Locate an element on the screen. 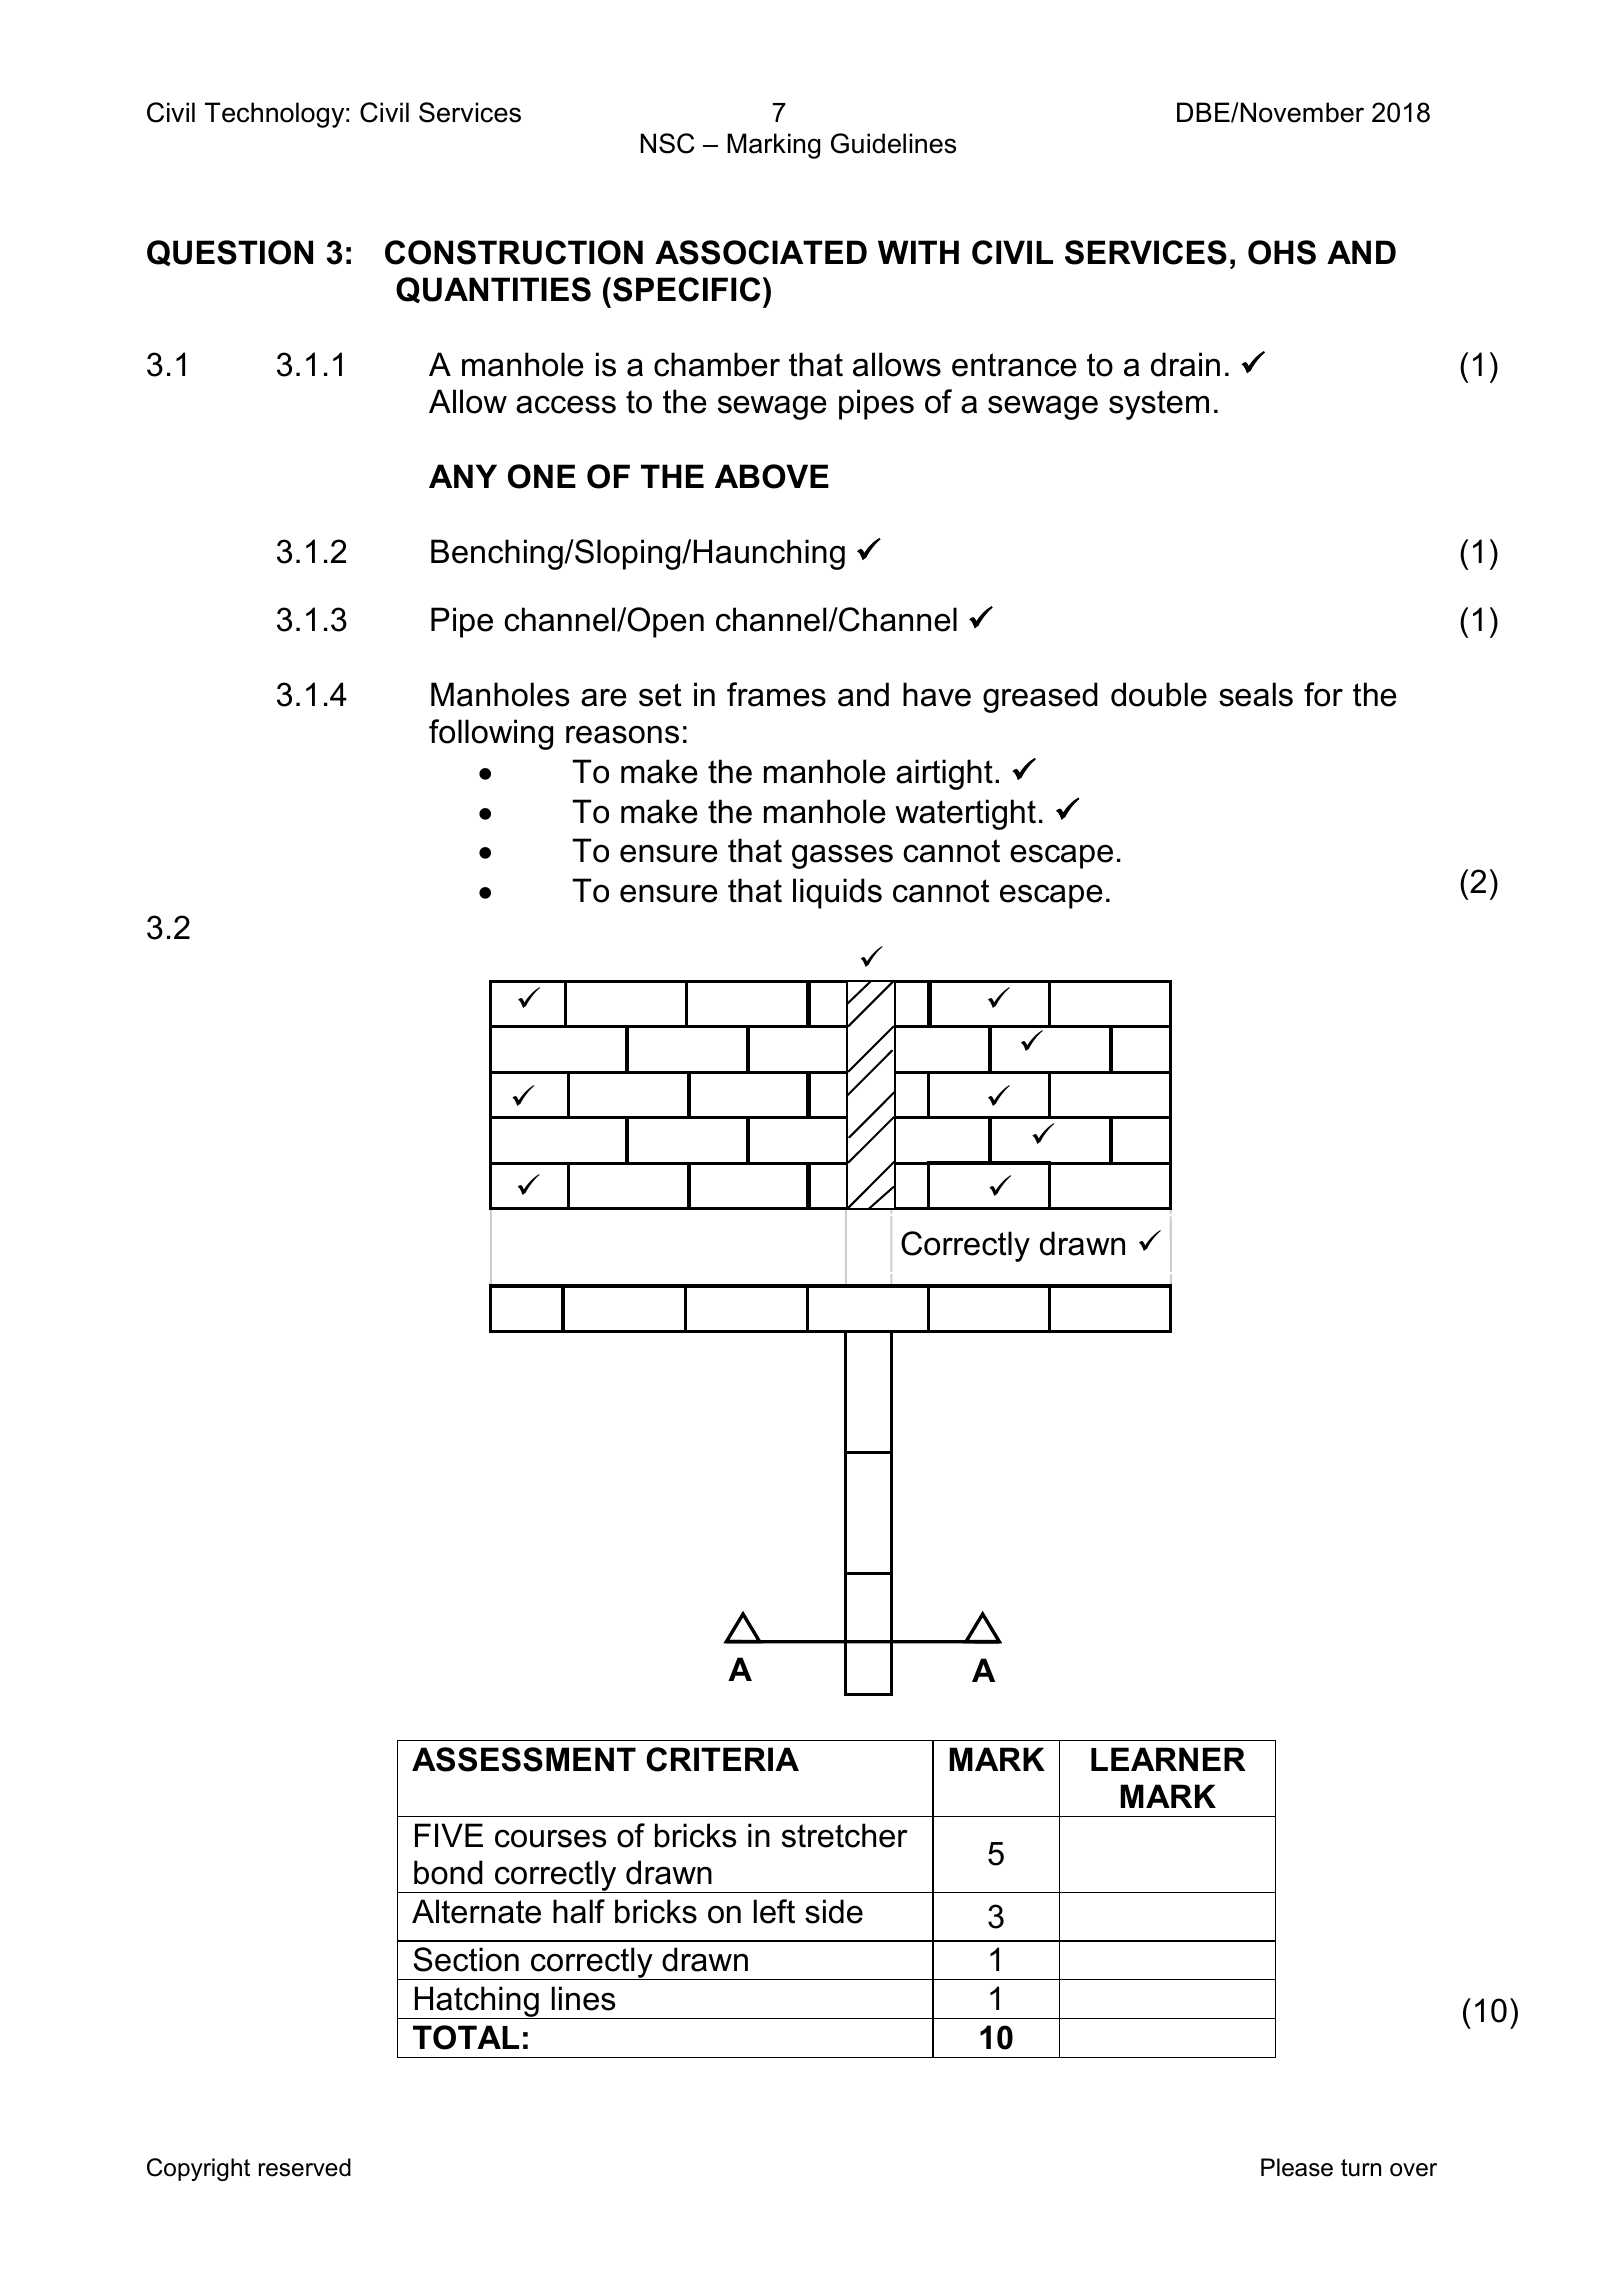 This screenshot has height=2280, width=1612. ASSESSMENT is located at coordinates (524, 1759).
